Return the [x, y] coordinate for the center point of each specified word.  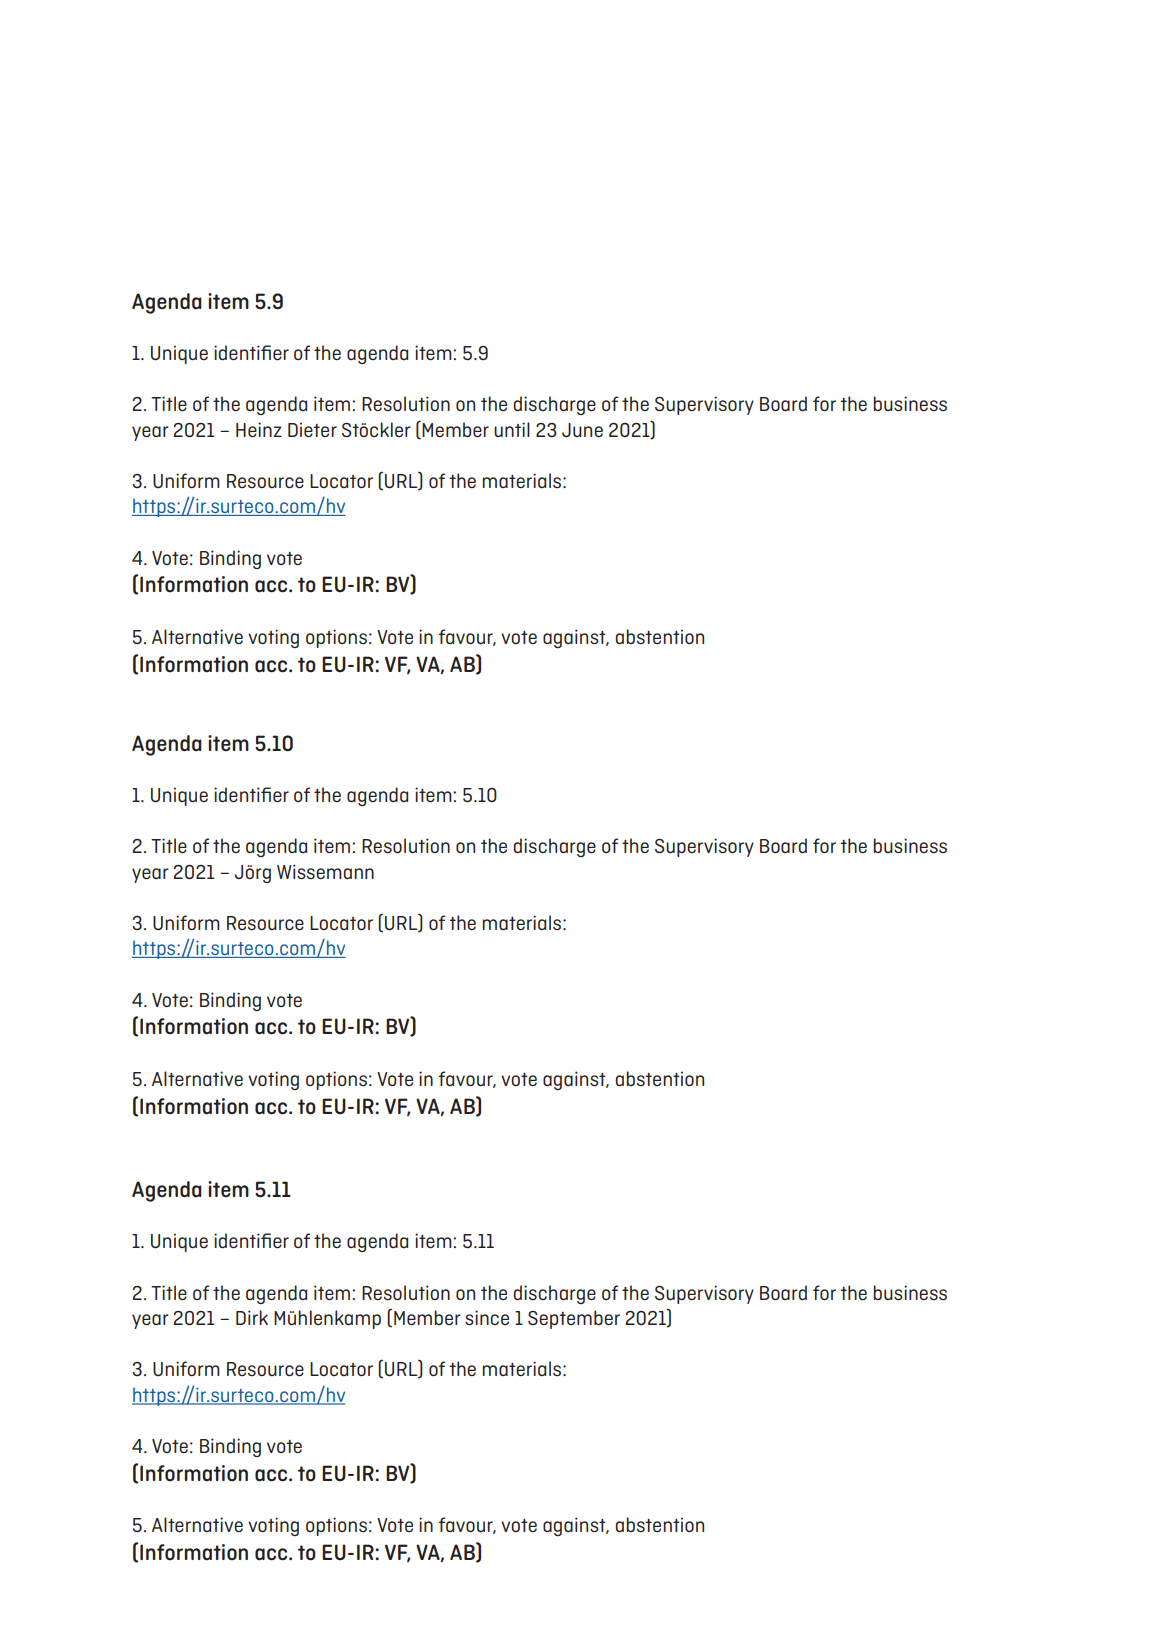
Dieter [312, 429]
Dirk [252, 1317]
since [487, 1318]
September [574, 1319]
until [512, 429]
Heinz [259, 429]
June [582, 430]
